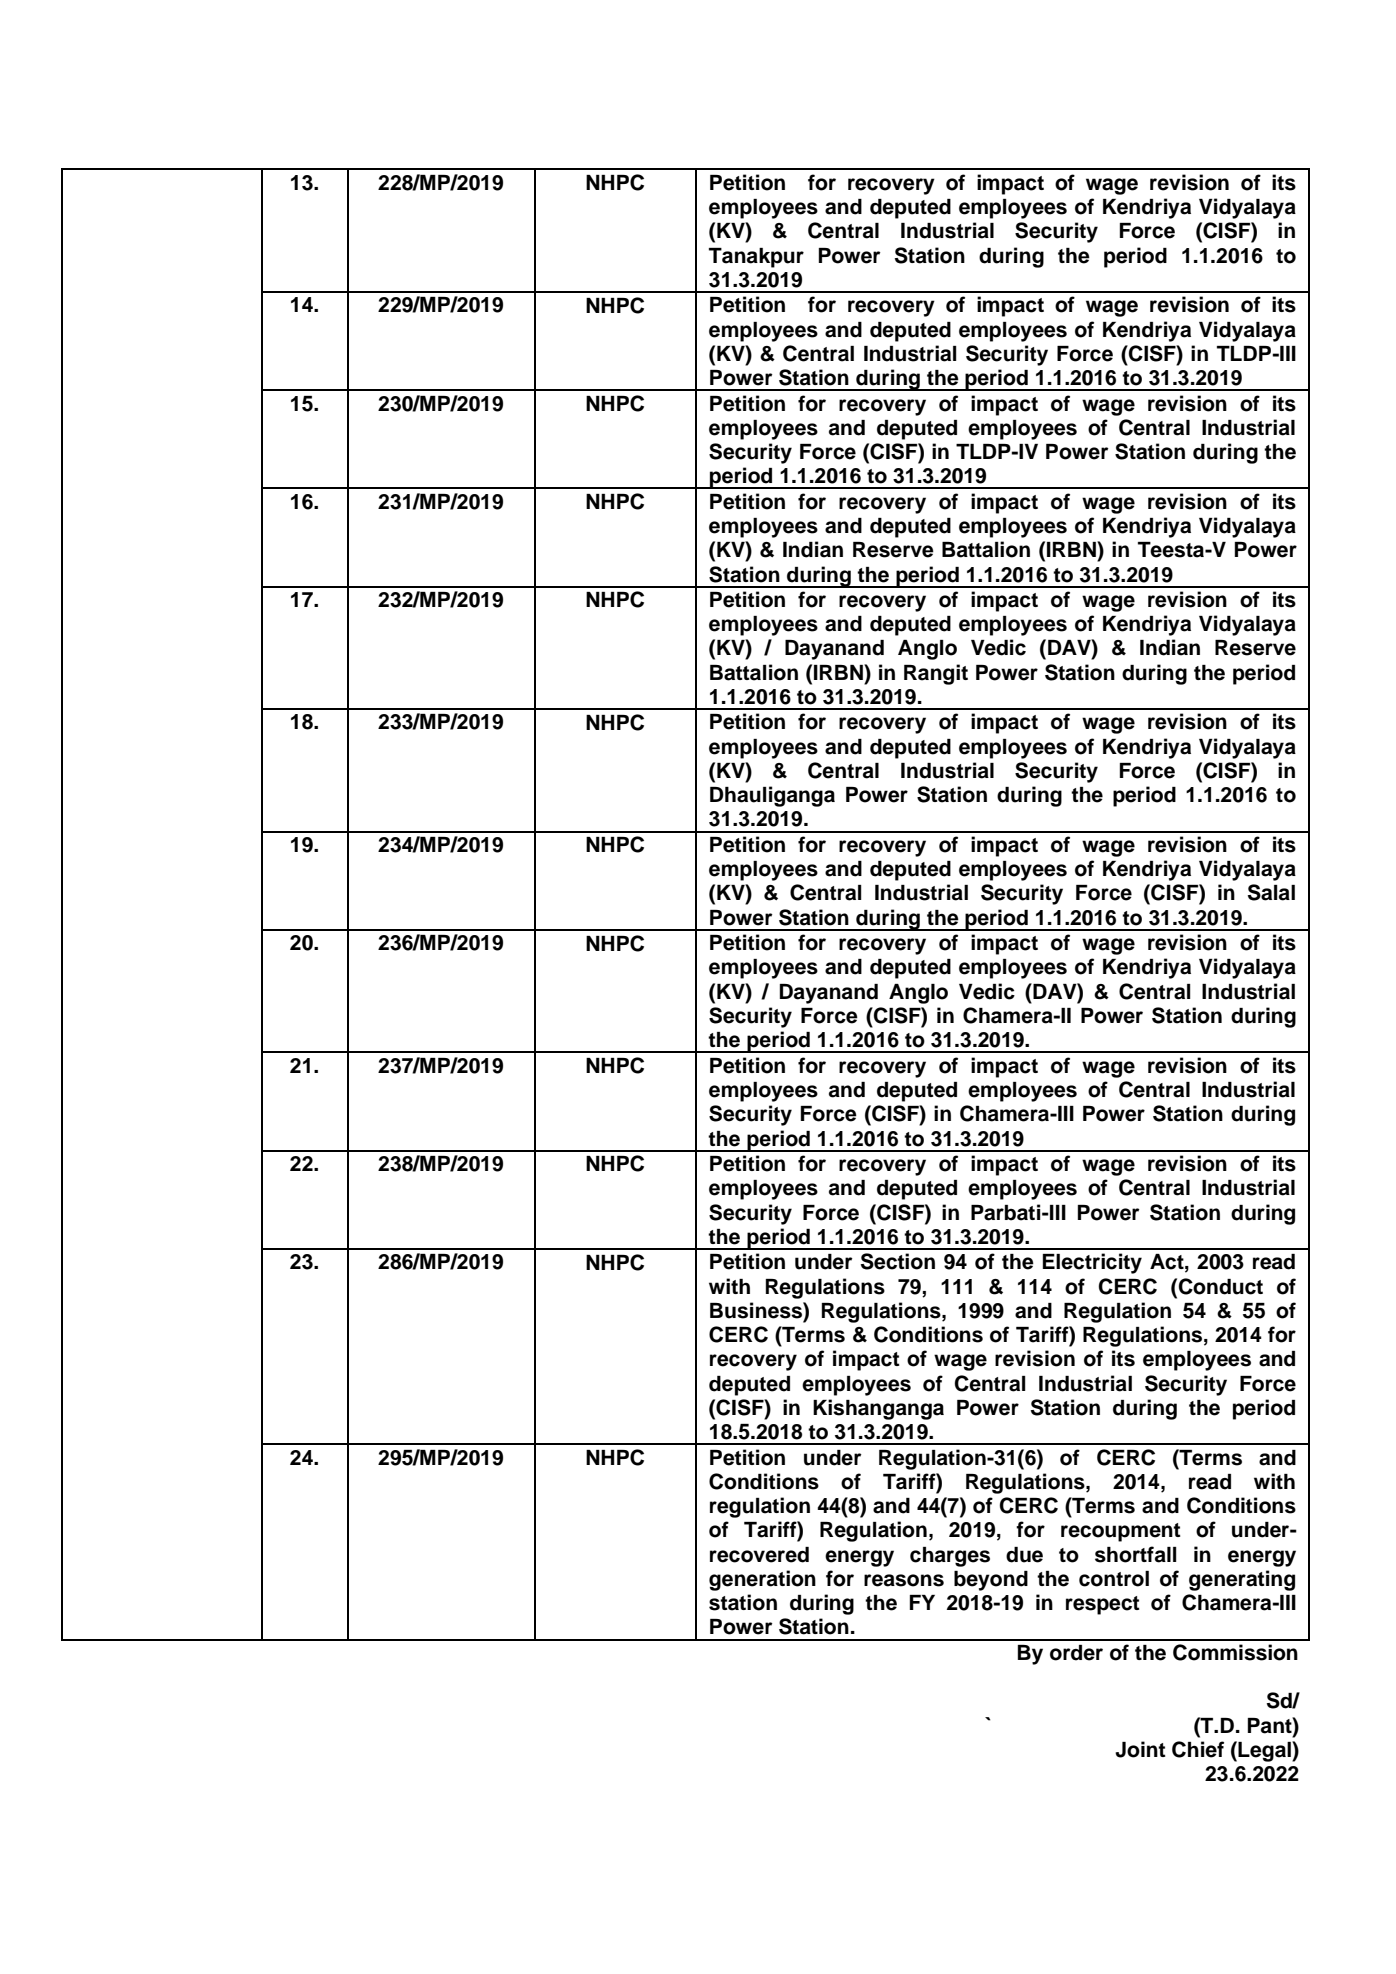 Image resolution: width=1396 pixels, height=1974 pixels. Describe the element at coordinates (904, 1580) in the screenshot. I see `reasons` at that location.
